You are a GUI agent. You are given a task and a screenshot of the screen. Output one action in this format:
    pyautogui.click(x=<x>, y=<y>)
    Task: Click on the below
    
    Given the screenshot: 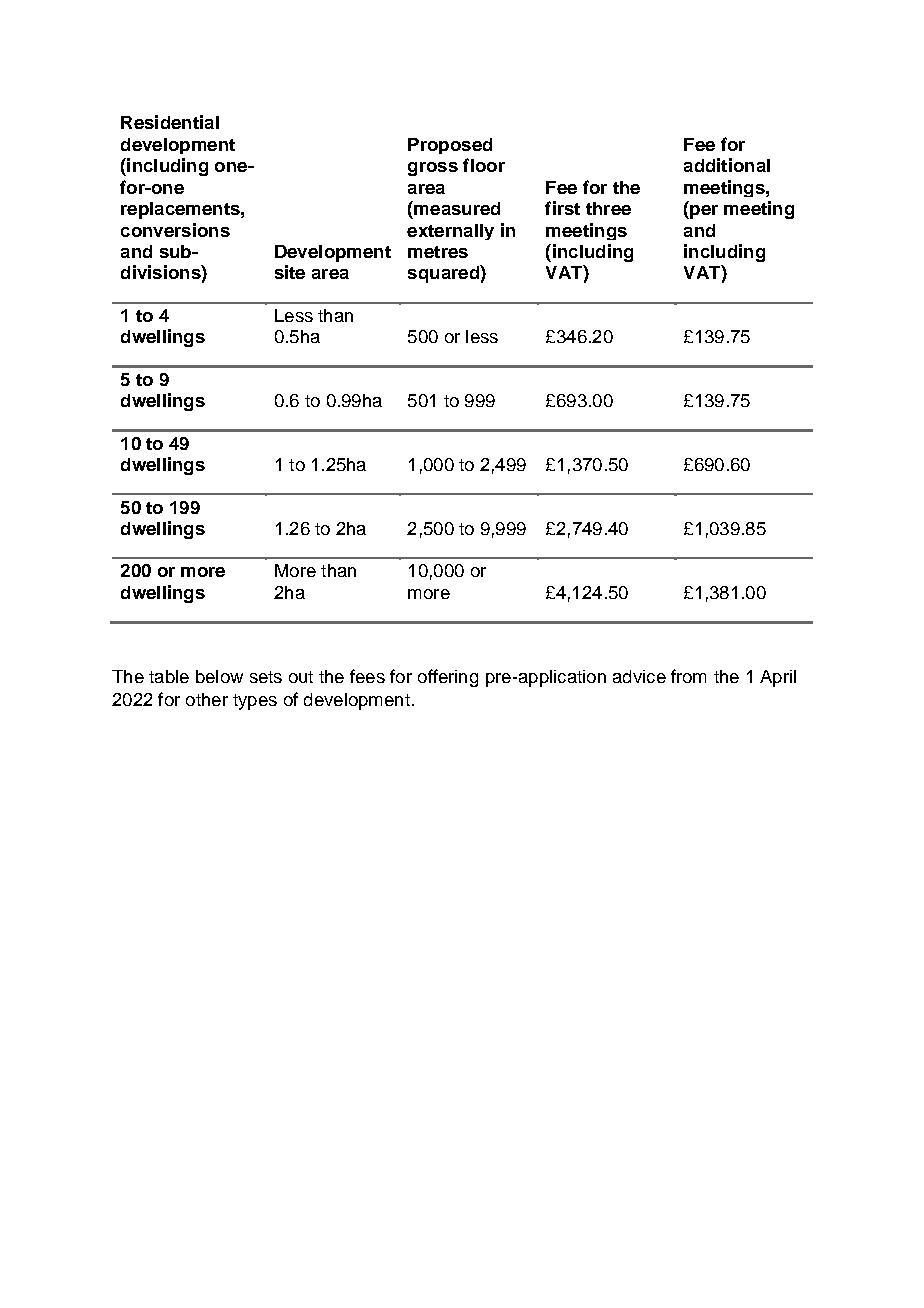 What is the action you would take?
    pyautogui.click(x=219, y=676)
